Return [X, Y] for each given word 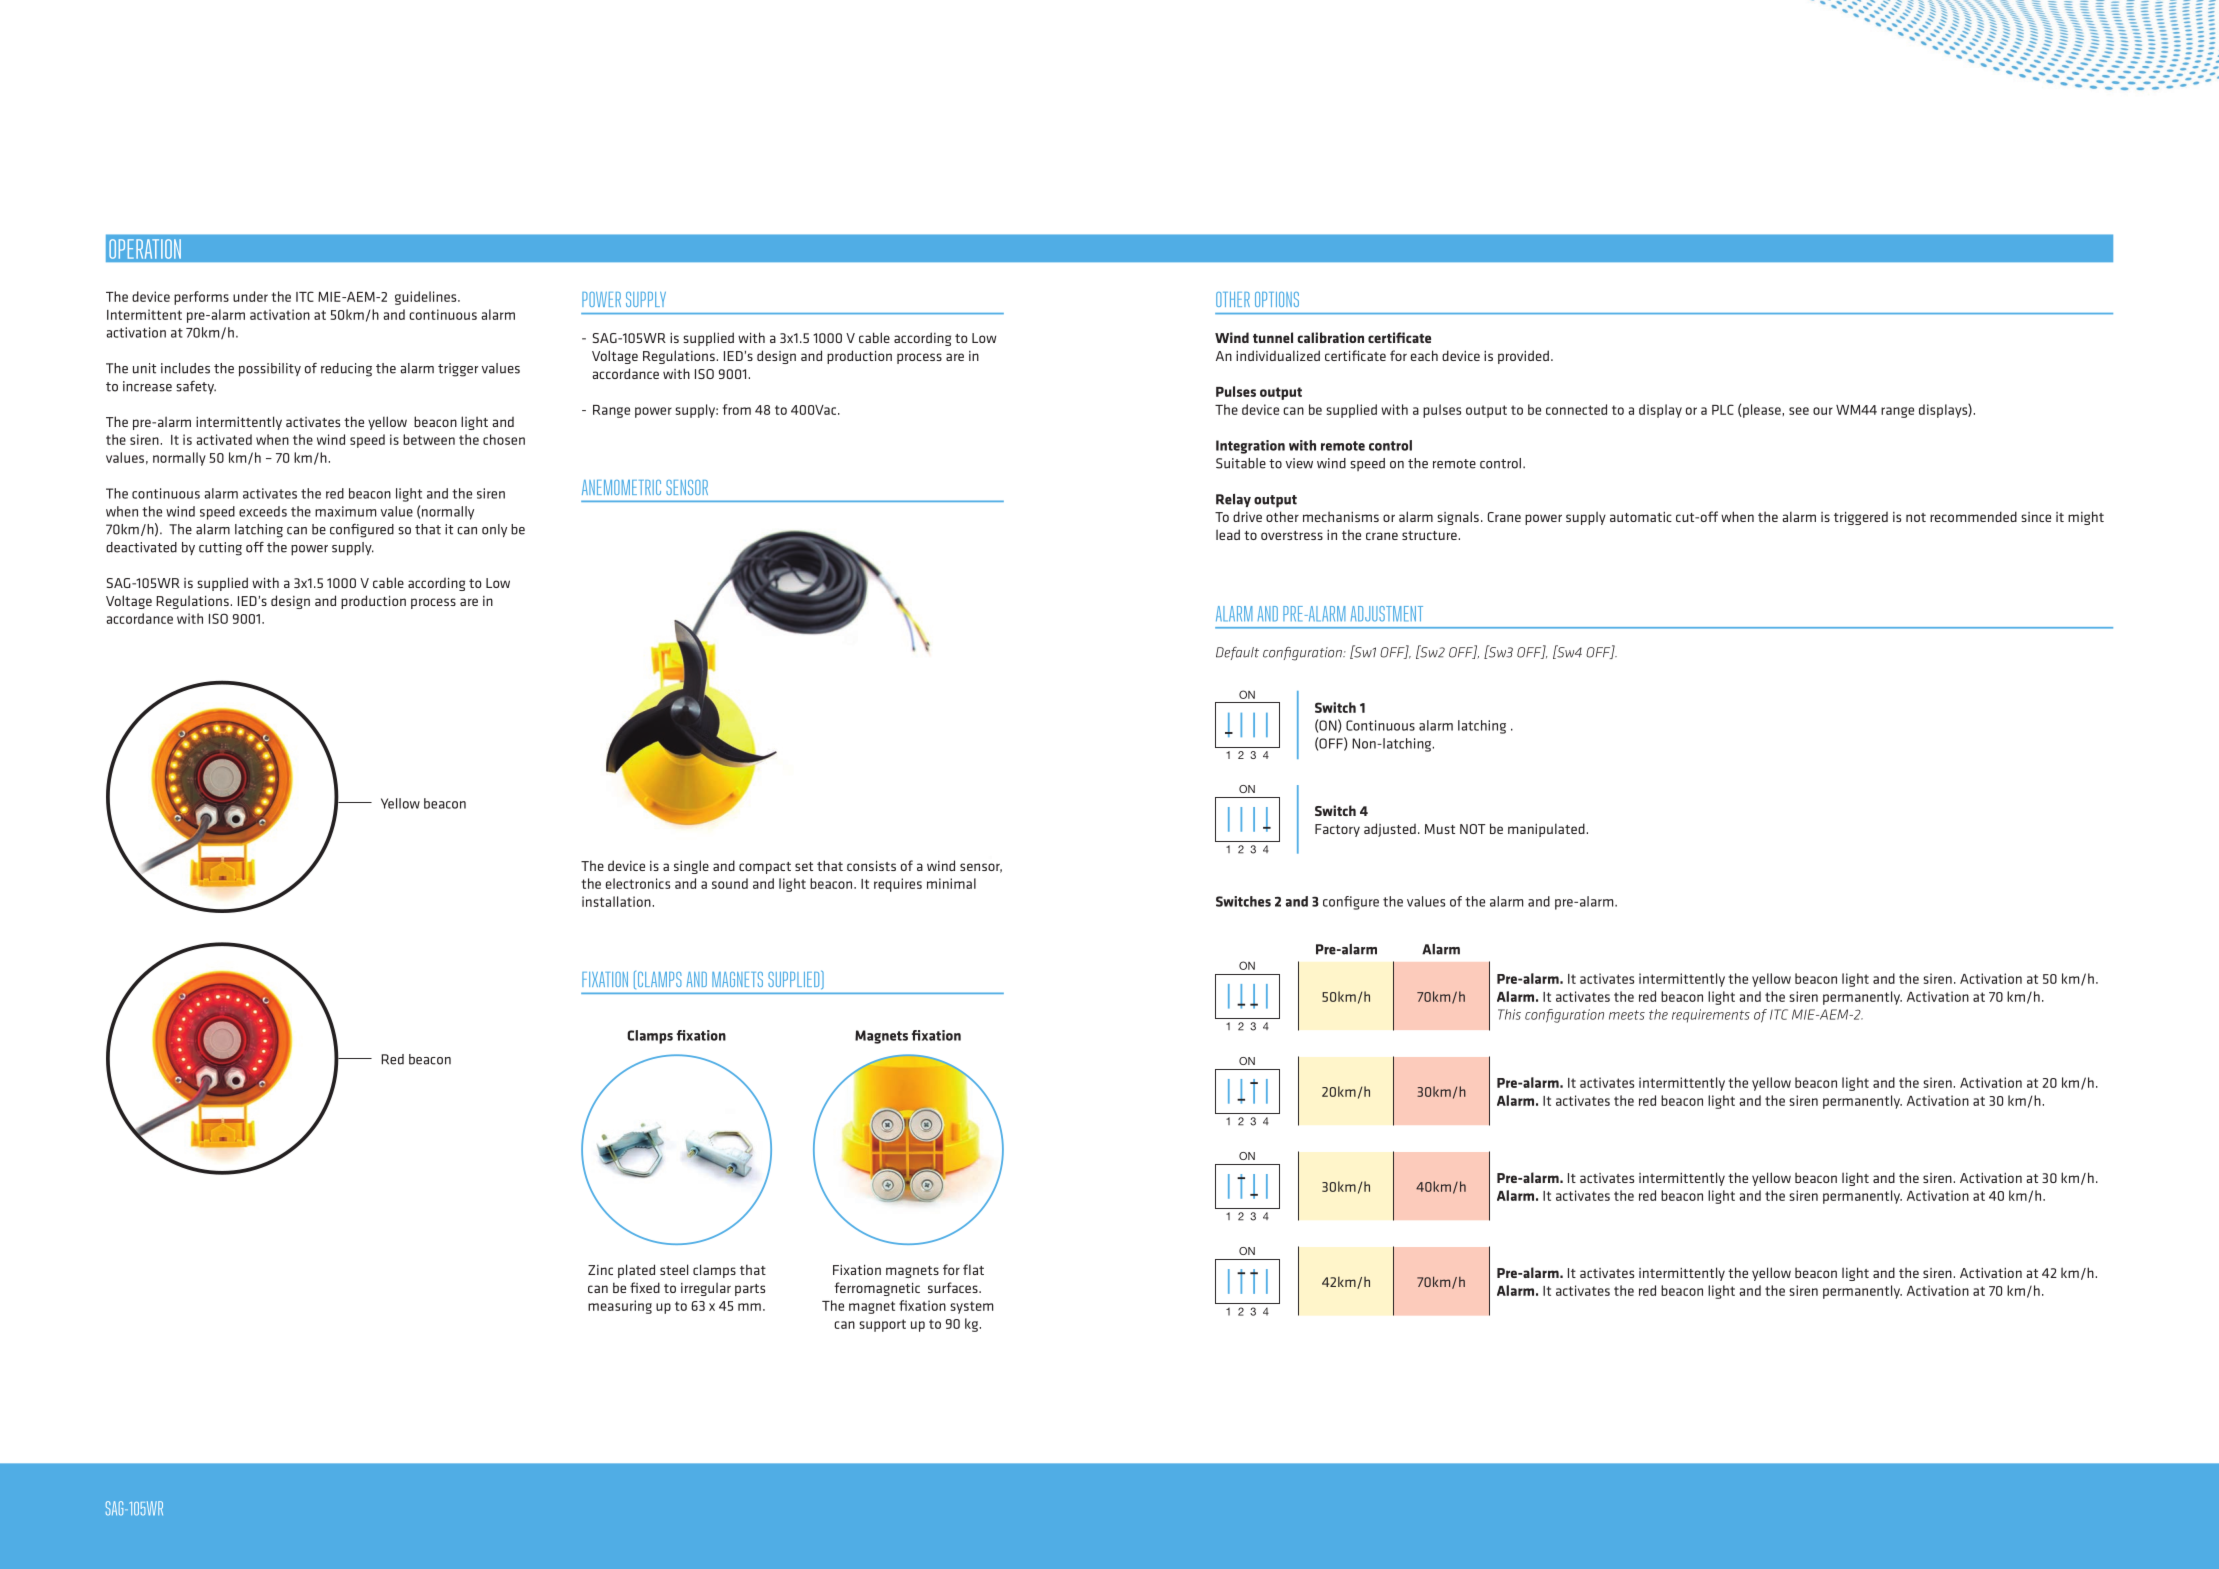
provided [1523, 357]
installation [617, 901]
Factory [1337, 830]
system [971, 1307]
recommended [1973, 516]
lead [1228, 534]
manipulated [1547, 830]
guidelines [427, 298]
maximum [345, 511]
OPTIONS [1277, 299]
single [691, 867]
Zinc [600, 1270]
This [1509, 1014]
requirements [1711, 1016]
